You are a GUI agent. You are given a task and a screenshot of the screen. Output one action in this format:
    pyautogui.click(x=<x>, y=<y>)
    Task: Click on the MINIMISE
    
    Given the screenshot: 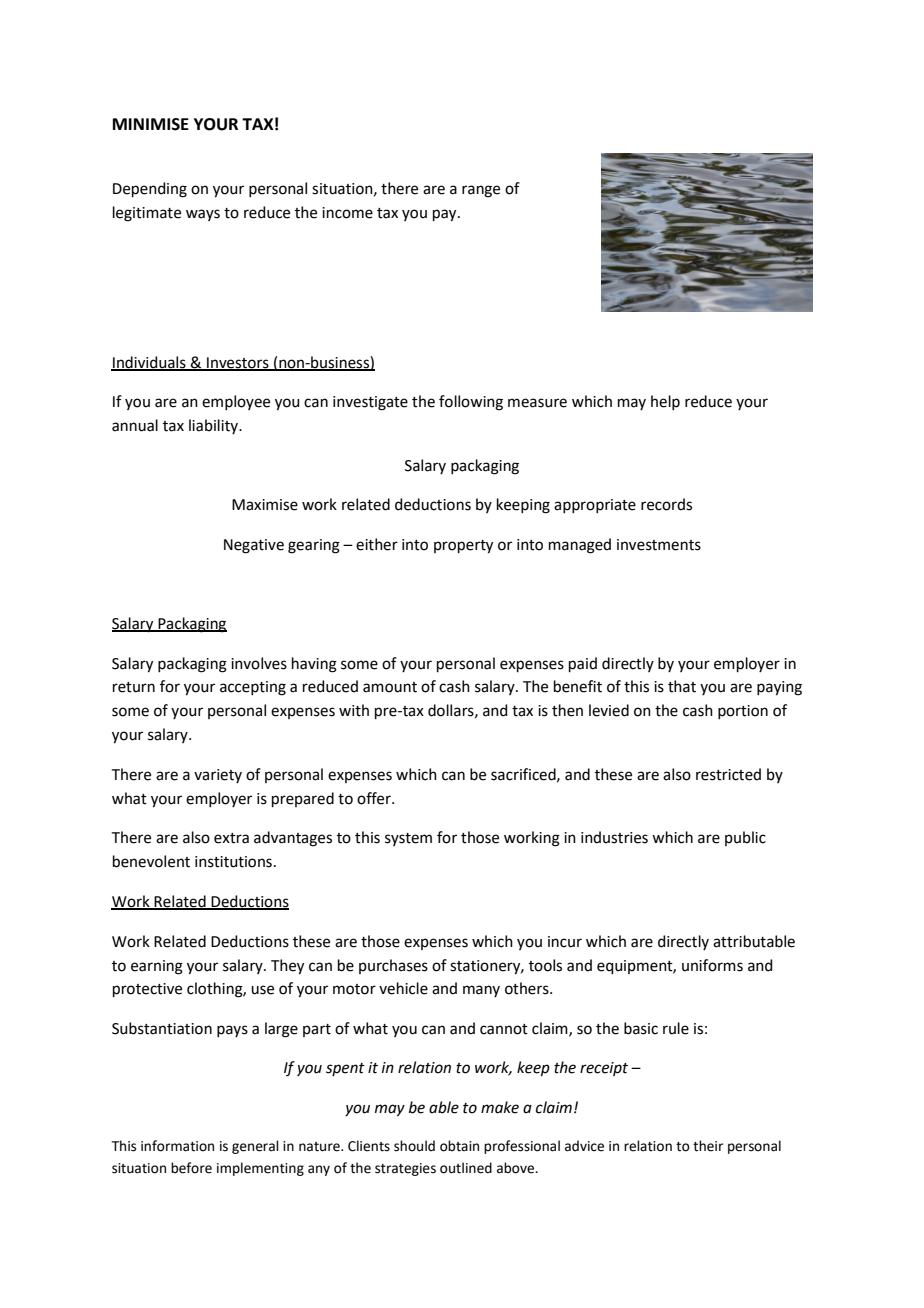 What is the action you would take?
    pyautogui.click(x=151, y=124)
